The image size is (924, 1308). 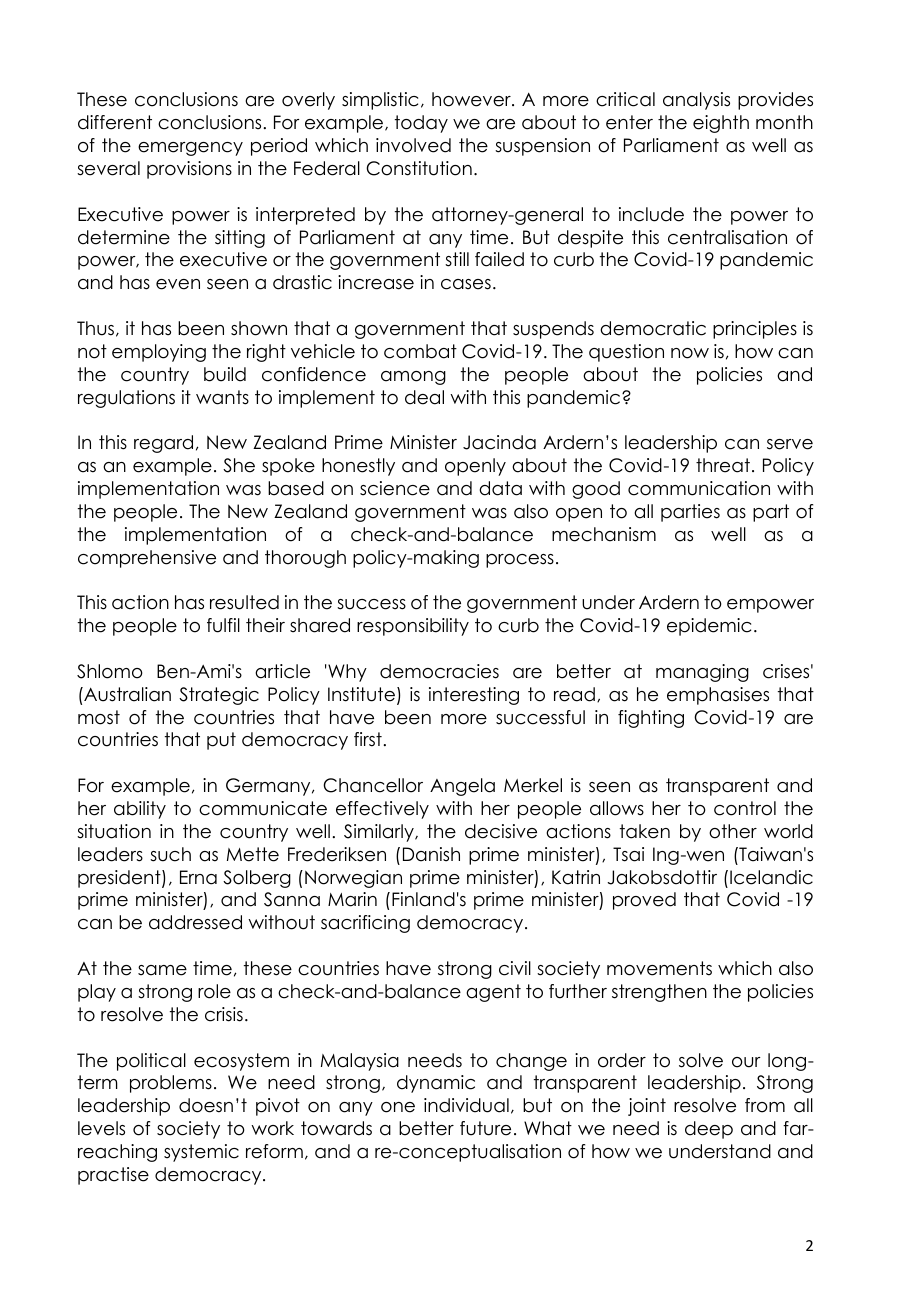 What do you see at coordinates (485, 1128) in the page?
I see `future` at bounding box center [485, 1128].
